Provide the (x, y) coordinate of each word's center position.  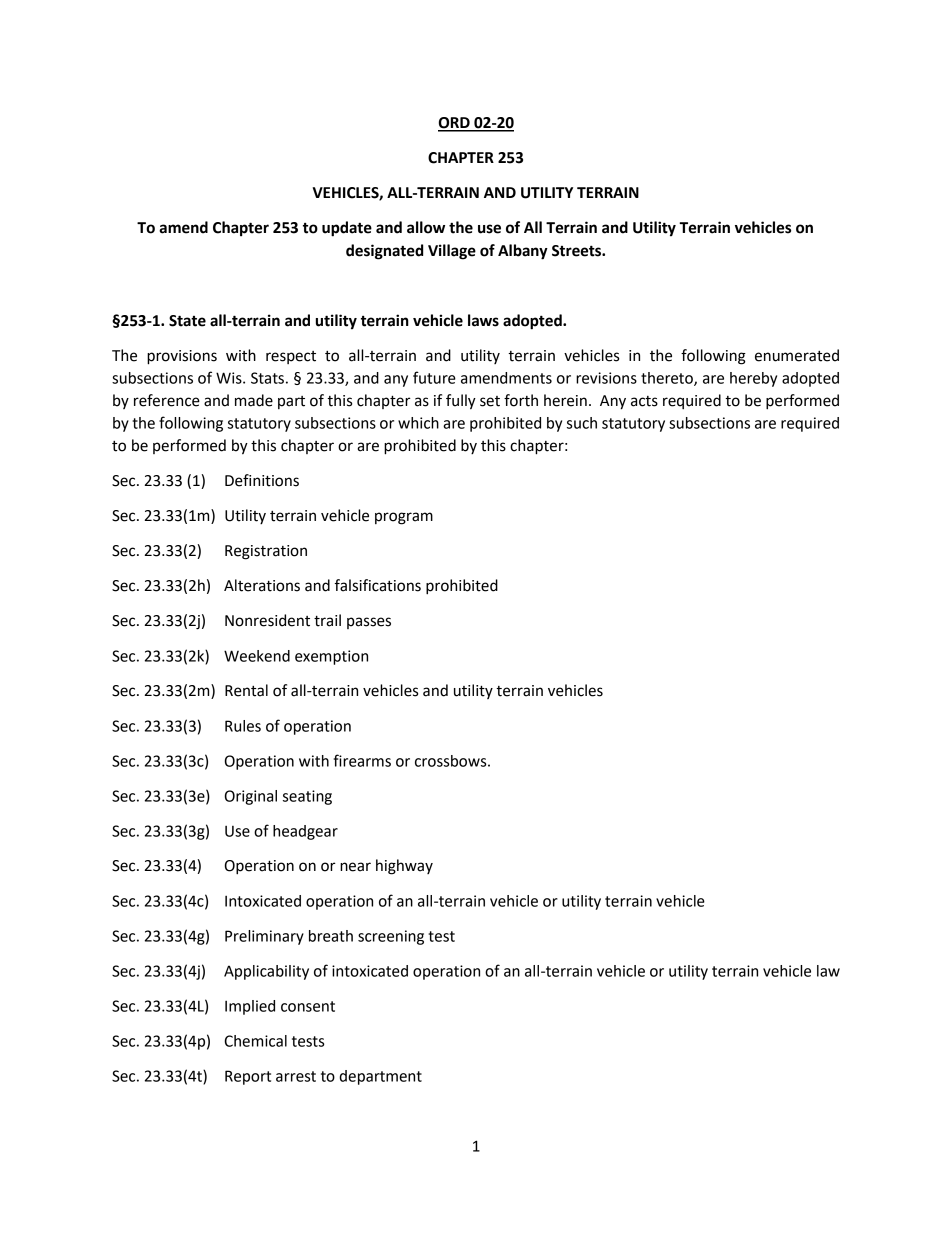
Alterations (262, 585)
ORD (455, 124)
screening (391, 937)
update (347, 229)
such (582, 423)
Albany (523, 252)
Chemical (255, 1041)
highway (404, 867)
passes (369, 623)
